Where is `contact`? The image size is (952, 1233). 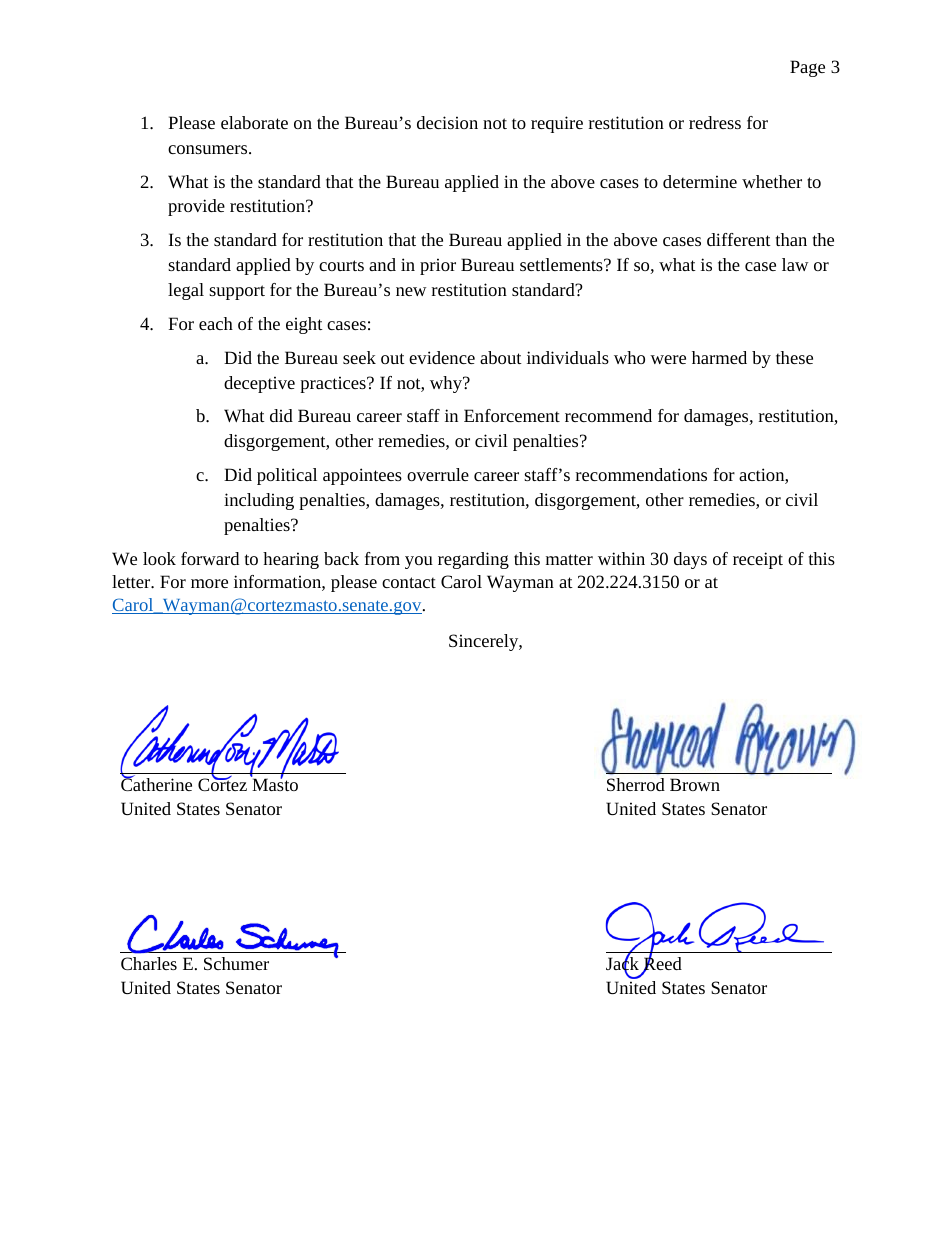
contact is located at coordinates (409, 582).
